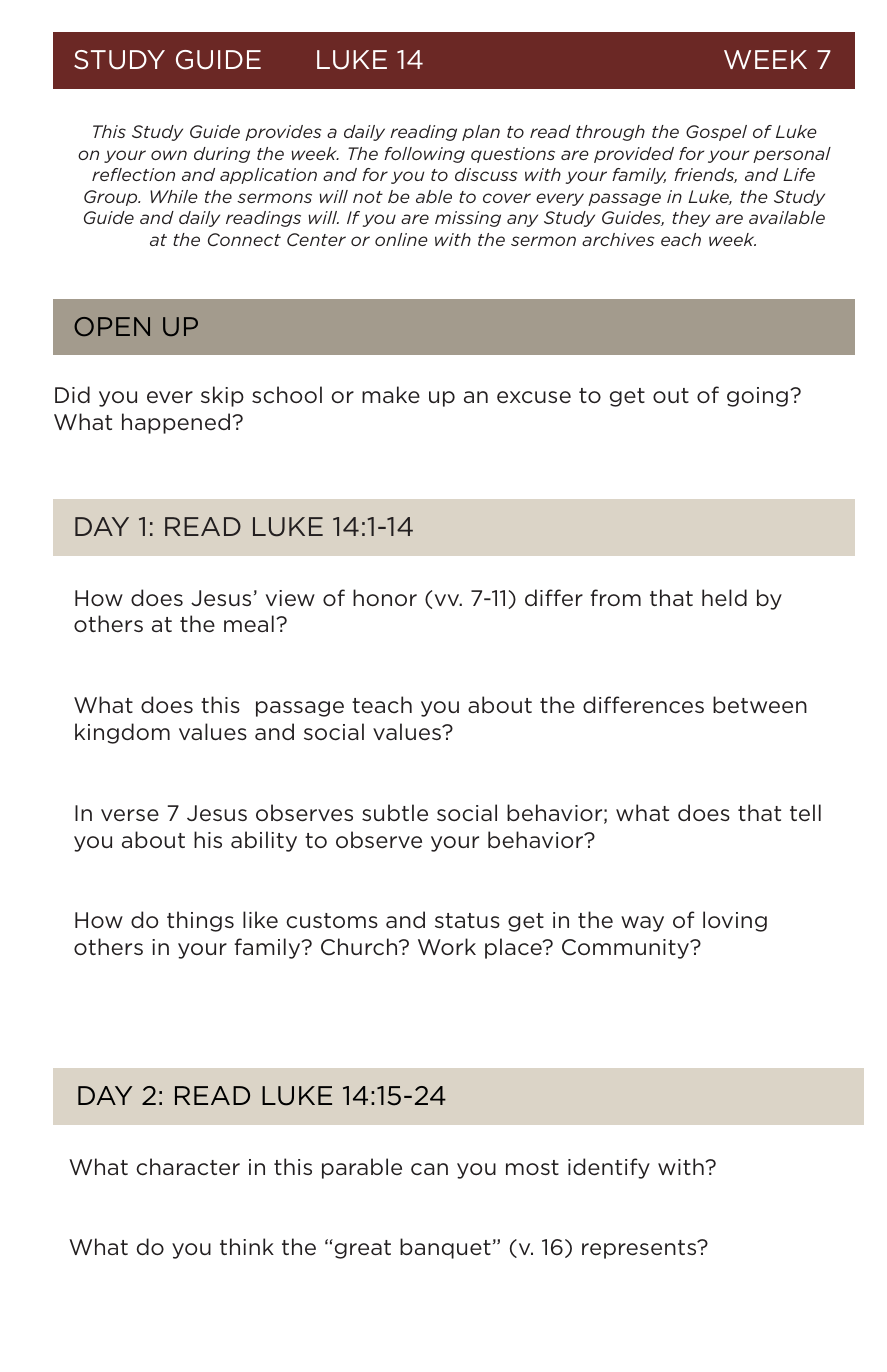 The height and width of the document is (1372, 887). What do you see at coordinates (445, 1248) in the document?
I see `banquet` at bounding box center [445, 1248].
